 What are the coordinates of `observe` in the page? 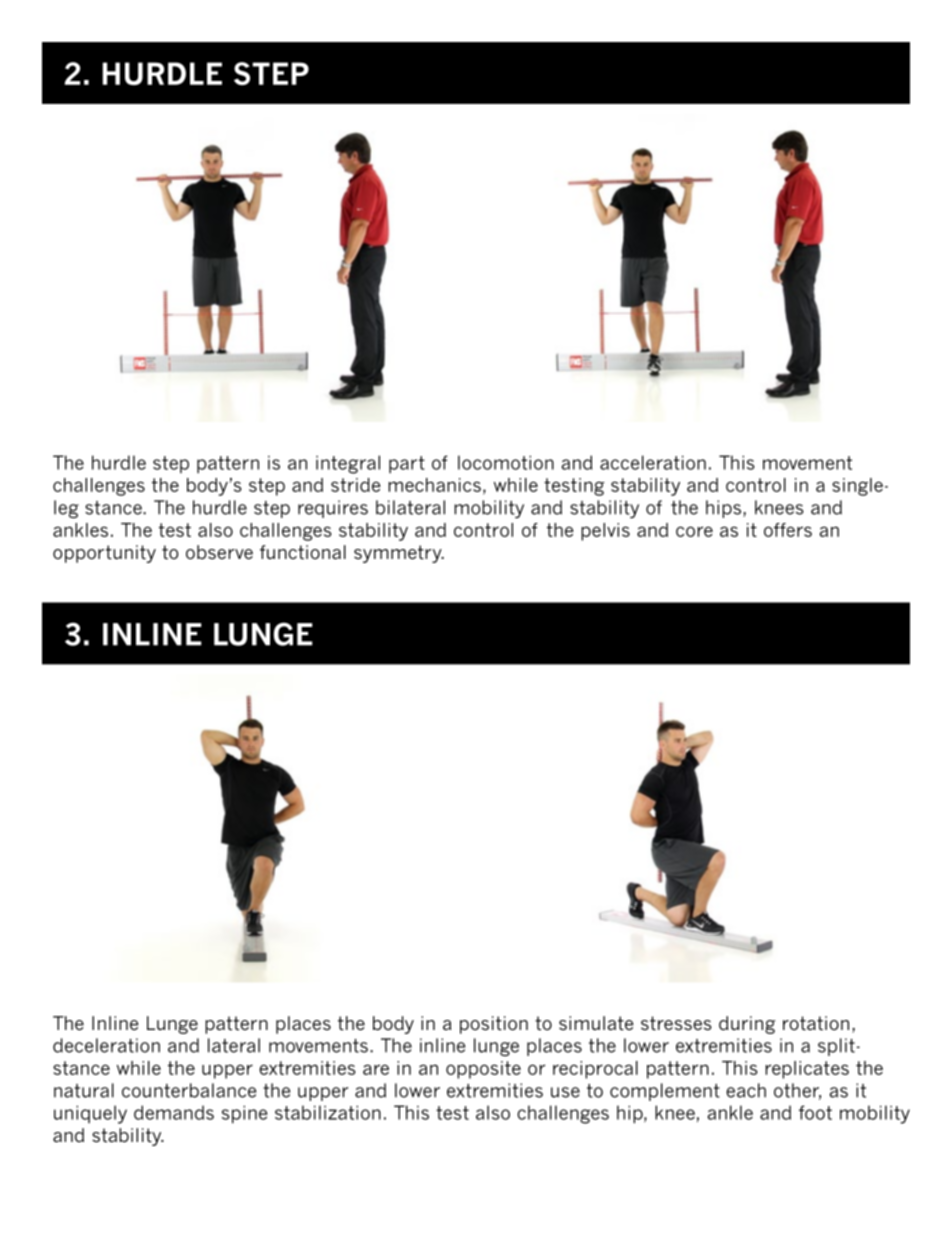 It's located at (219, 552).
